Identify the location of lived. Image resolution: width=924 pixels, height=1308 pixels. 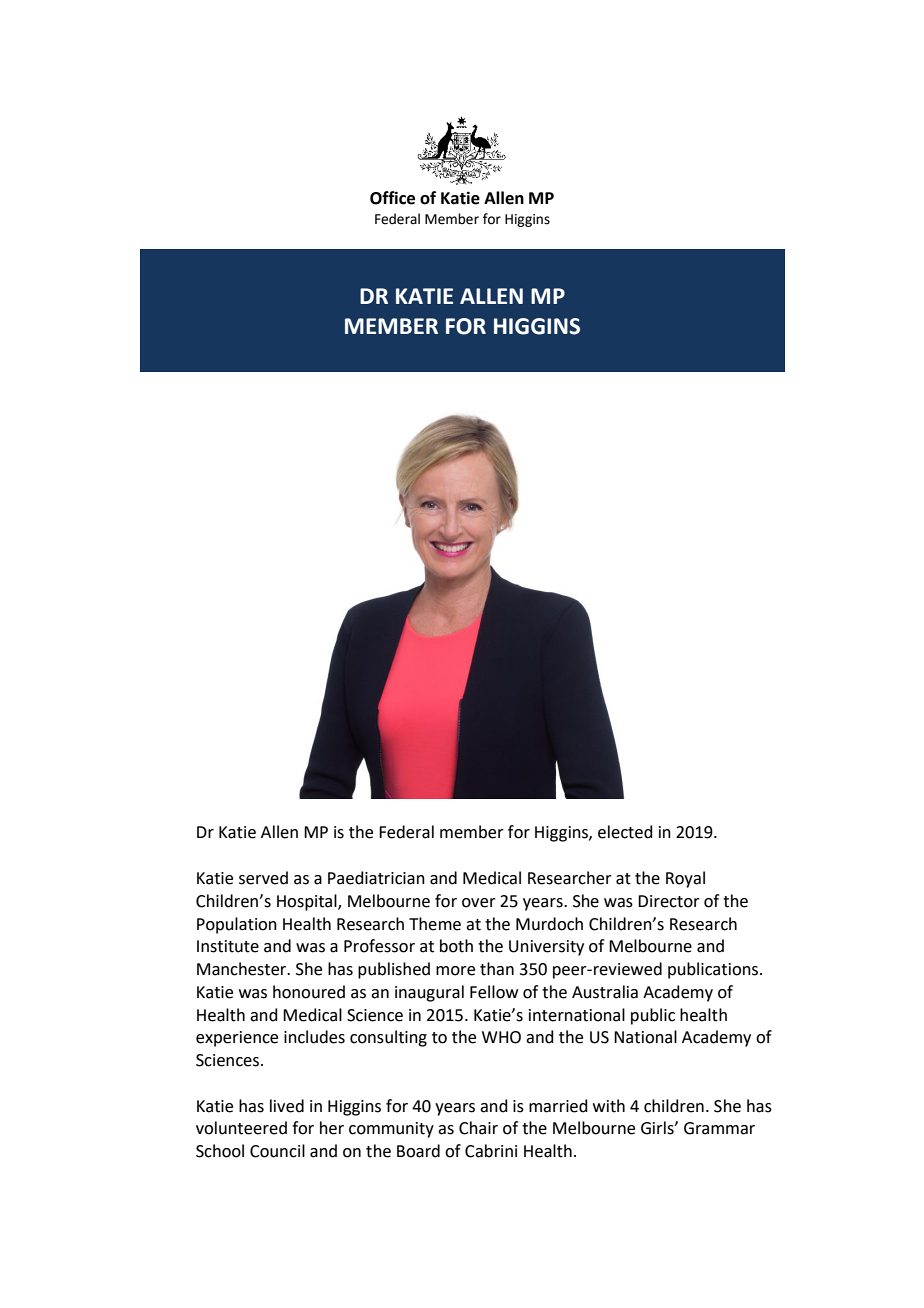
(287, 1106).
